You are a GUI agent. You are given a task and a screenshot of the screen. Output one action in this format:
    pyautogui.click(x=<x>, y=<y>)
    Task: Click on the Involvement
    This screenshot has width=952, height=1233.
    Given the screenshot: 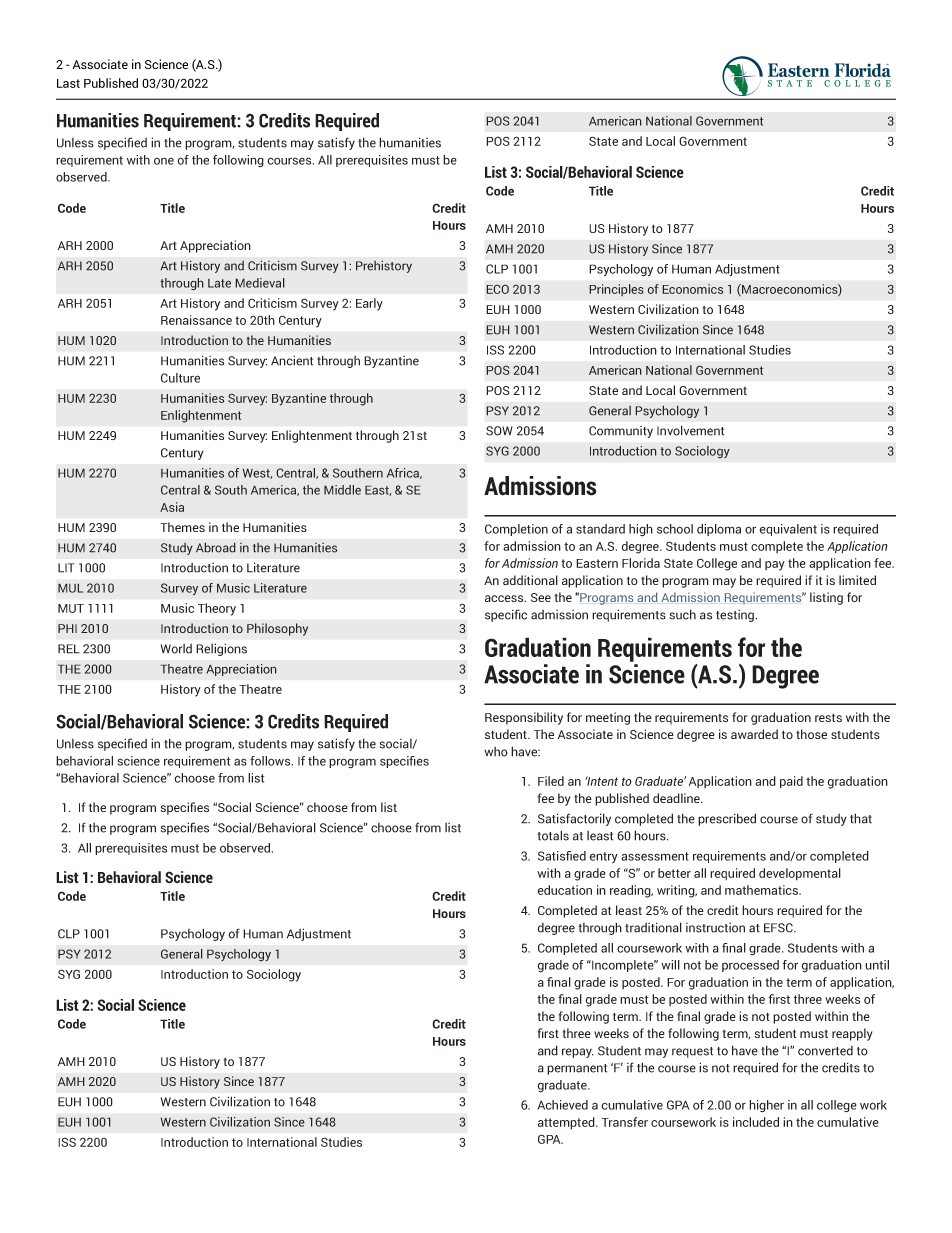 What is the action you would take?
    pyautogui.click(x=690, y=430)
